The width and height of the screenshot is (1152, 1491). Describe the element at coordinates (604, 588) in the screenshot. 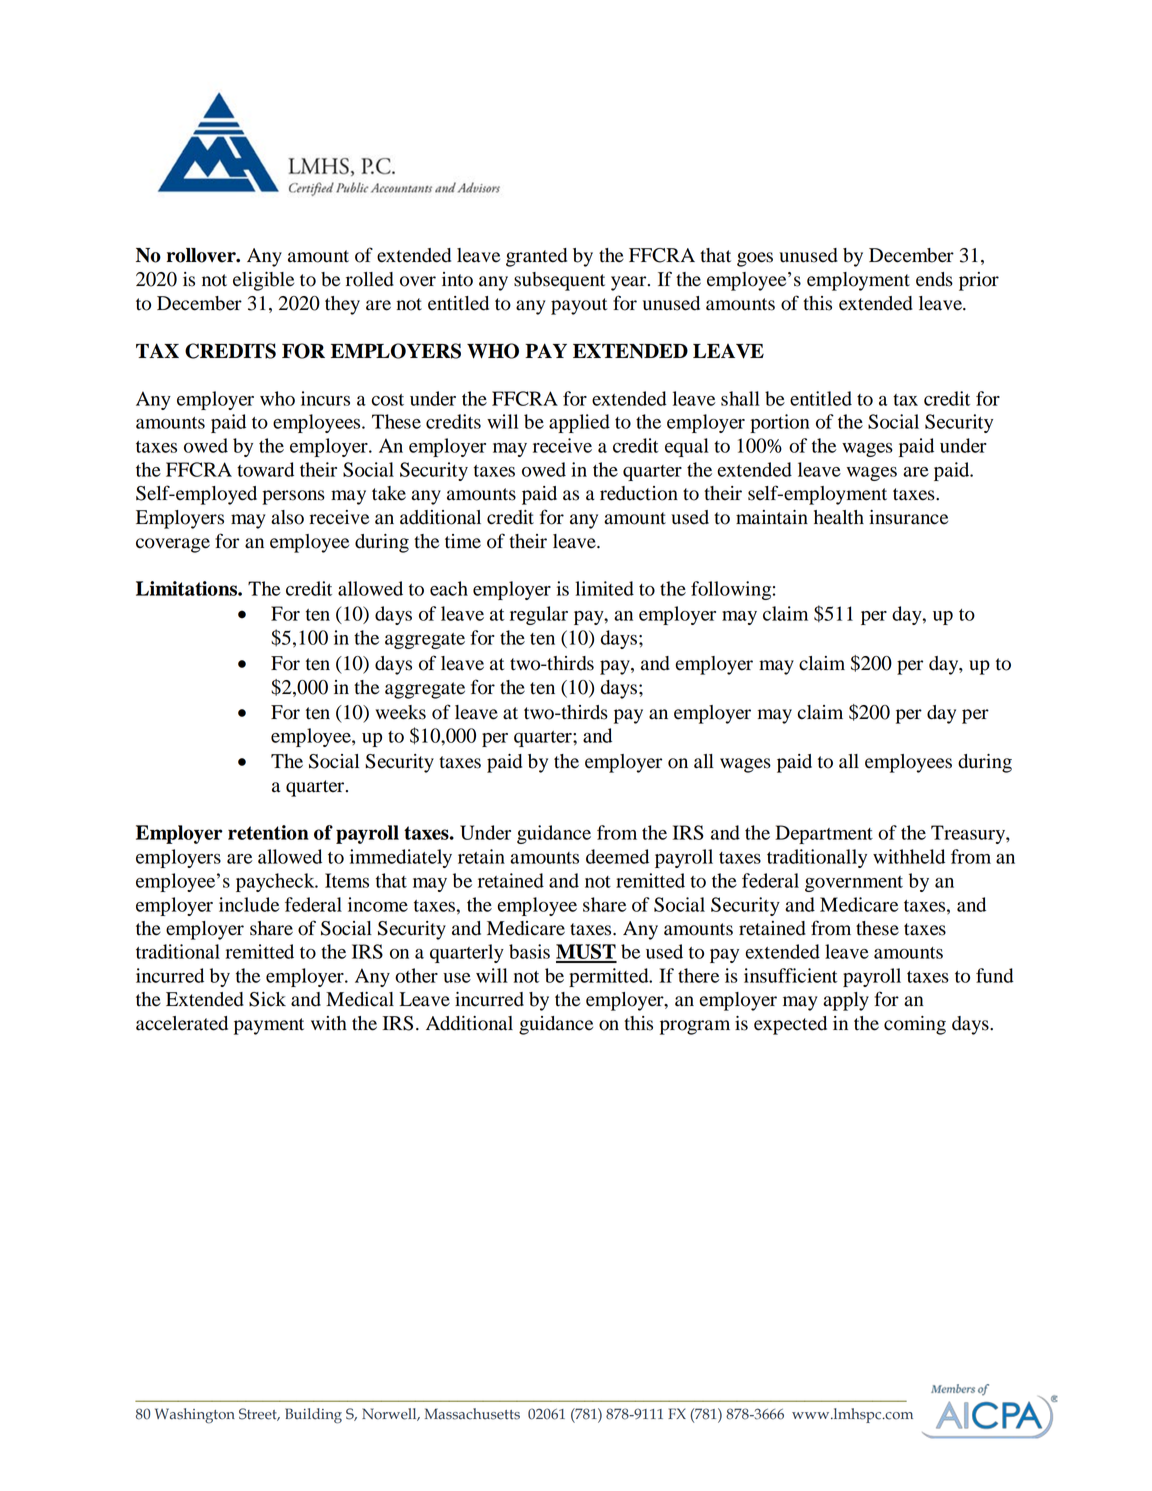

I see `limited` at that location.
